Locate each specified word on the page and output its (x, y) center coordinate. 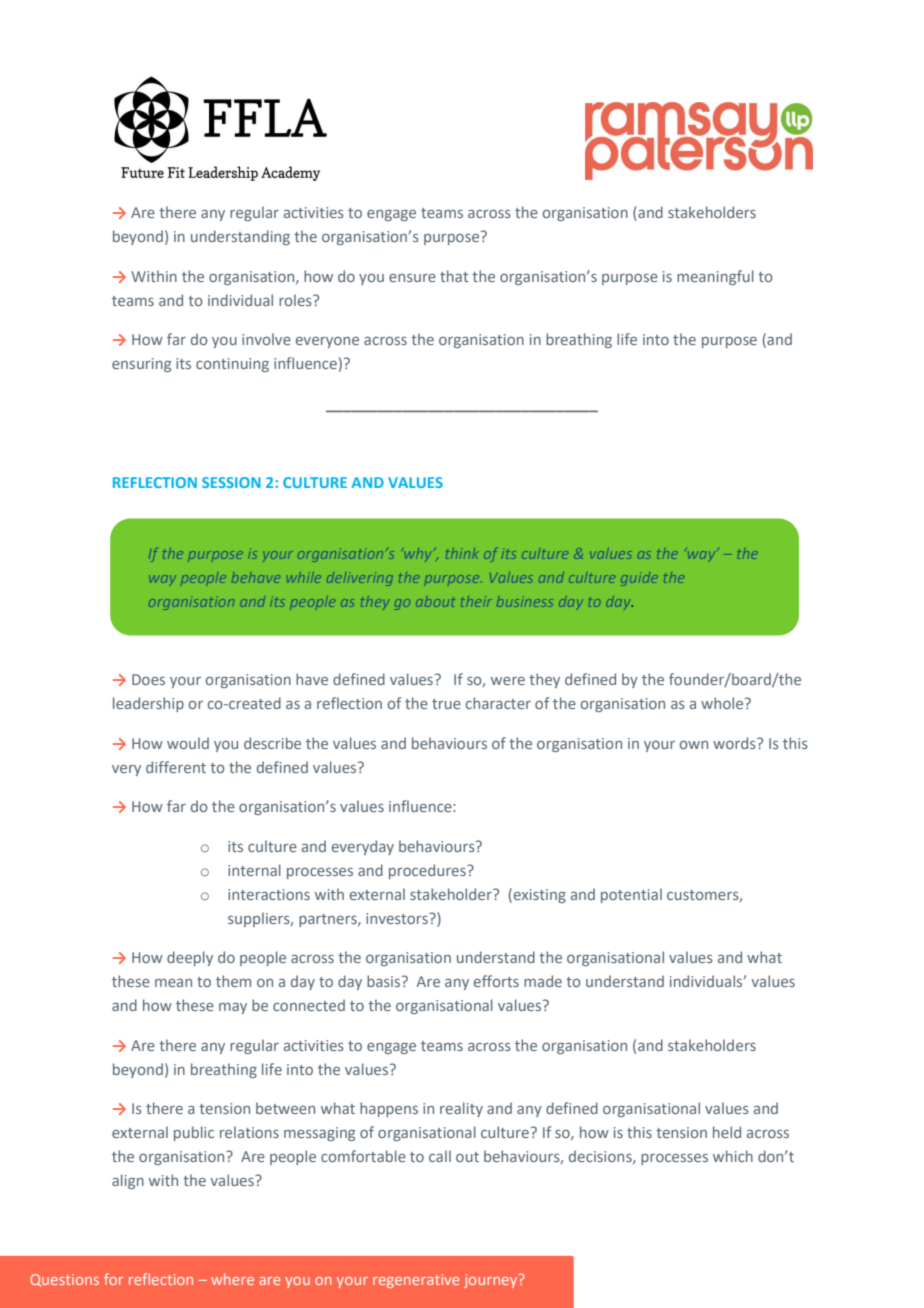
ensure (412, 278)
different (176, 767)
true (446, 704)
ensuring (141, 365)
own (694, 745)
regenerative (416, 1281)
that (454, 276)
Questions (64, 1280)
